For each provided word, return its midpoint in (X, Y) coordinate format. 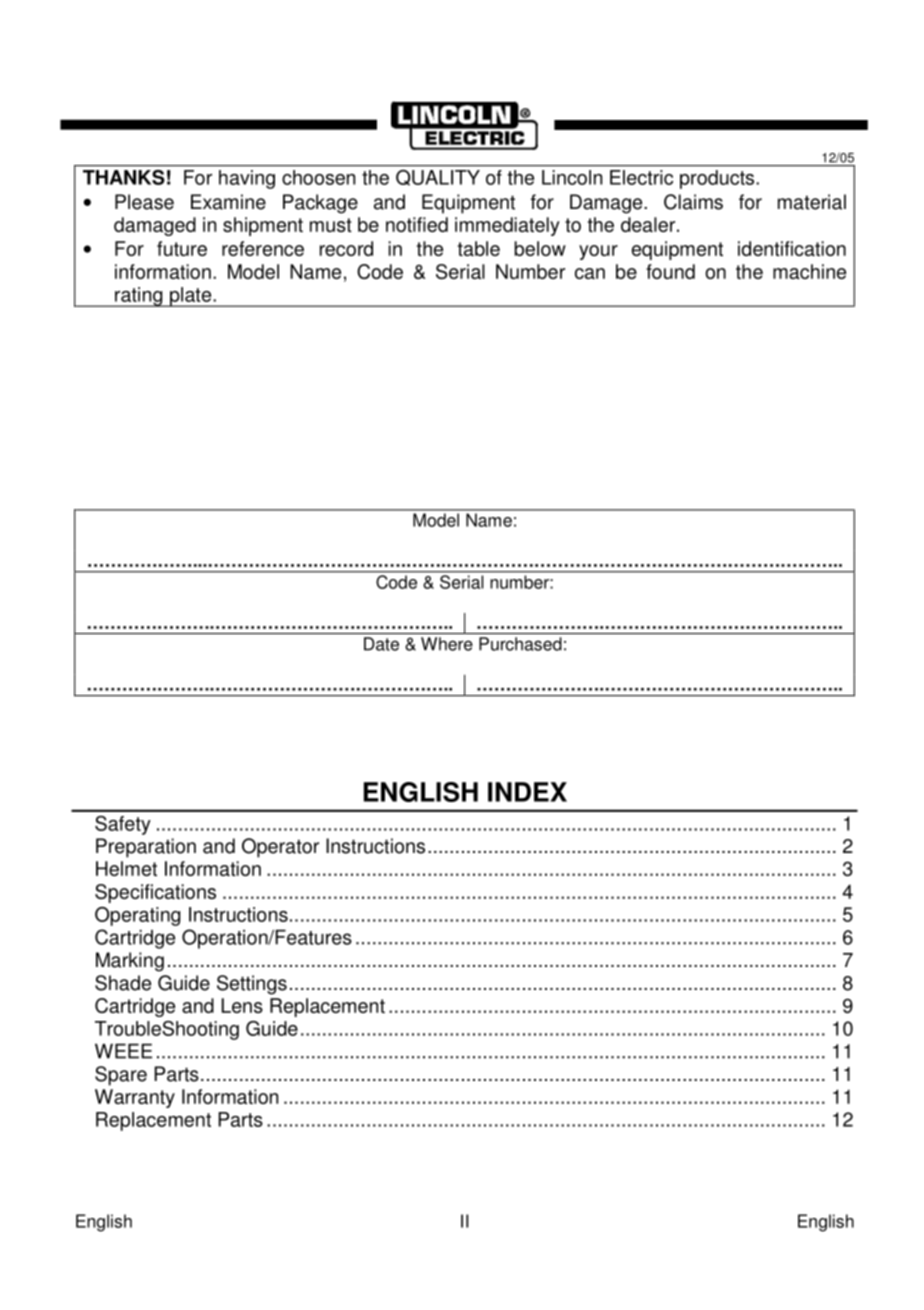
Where (447, 644)
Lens (242, 1005)
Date (381, 644)
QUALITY (438, 177)
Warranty (135, 1098)
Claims (693, 202)
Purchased (520, 644)
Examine (228, 202)
